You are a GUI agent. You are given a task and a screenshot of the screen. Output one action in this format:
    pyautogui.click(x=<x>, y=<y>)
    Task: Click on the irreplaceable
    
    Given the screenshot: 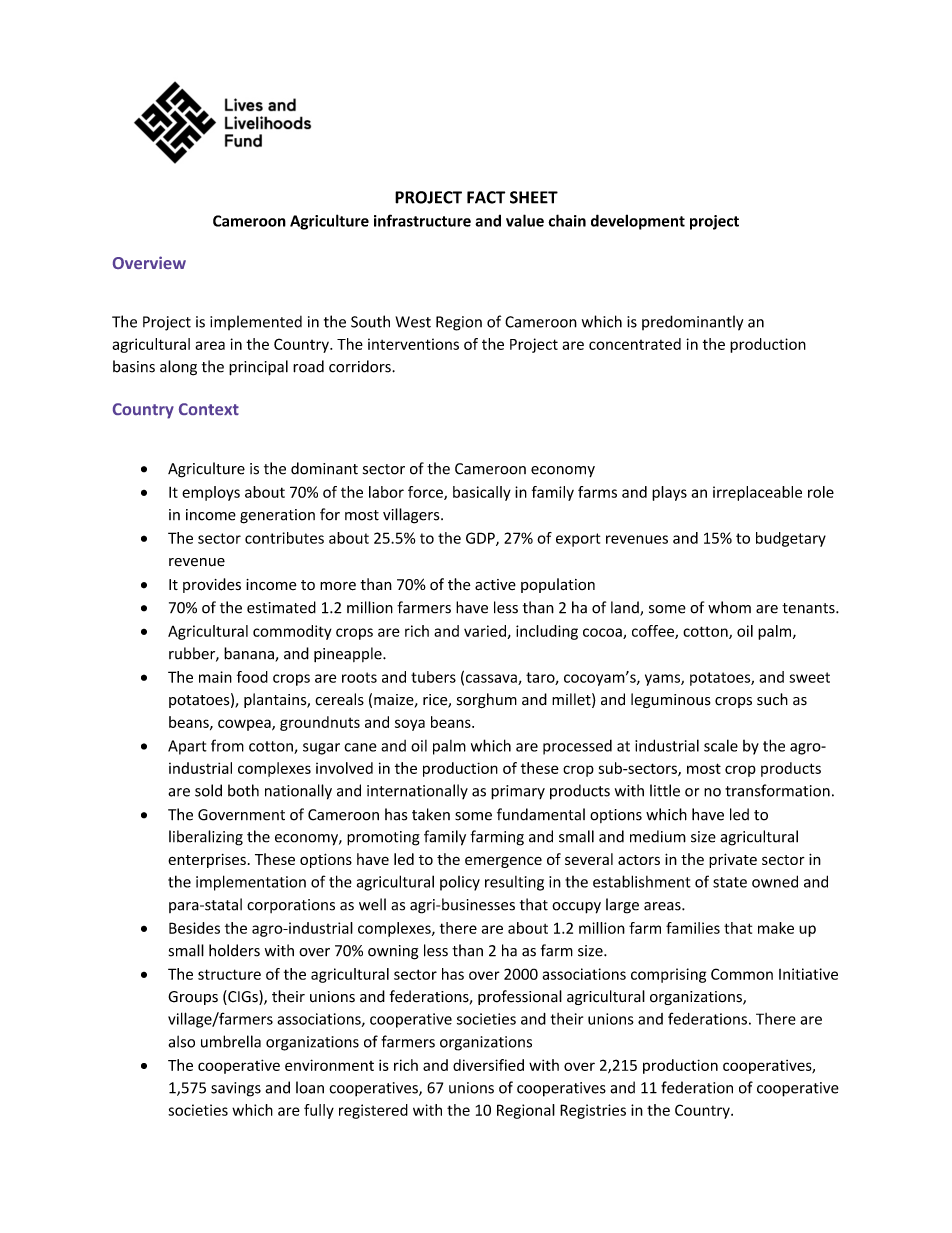 What is the action you would take?
    pyautogui.click(x=757, y=493)
